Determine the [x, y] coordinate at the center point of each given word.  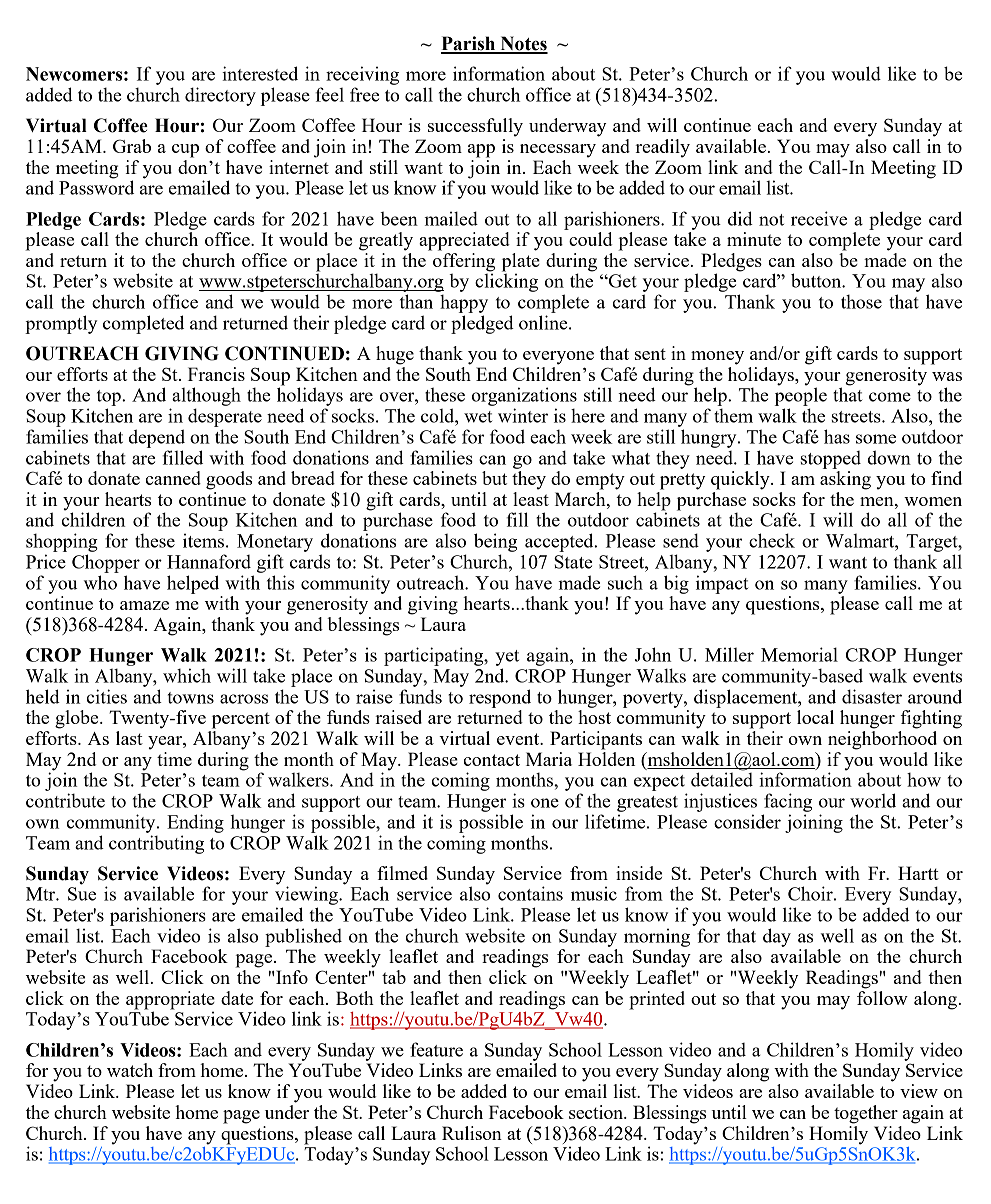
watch [130, 1070]
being [495, 542]
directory [220, 96]
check [772, 540]
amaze [144, 605]
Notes [523, 44]
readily [662, 148]
